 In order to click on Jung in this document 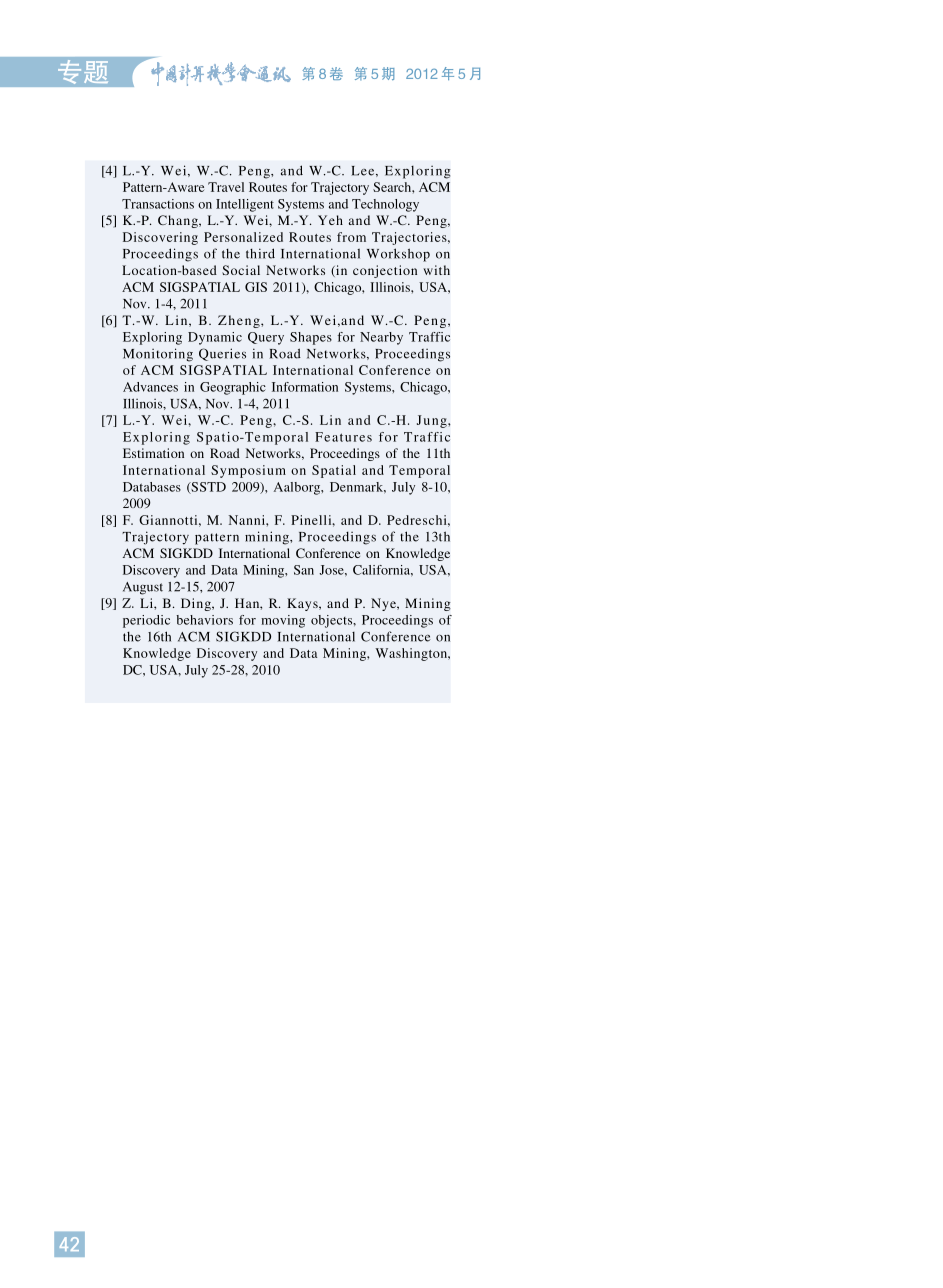, I will do `click(433, 421)`.
